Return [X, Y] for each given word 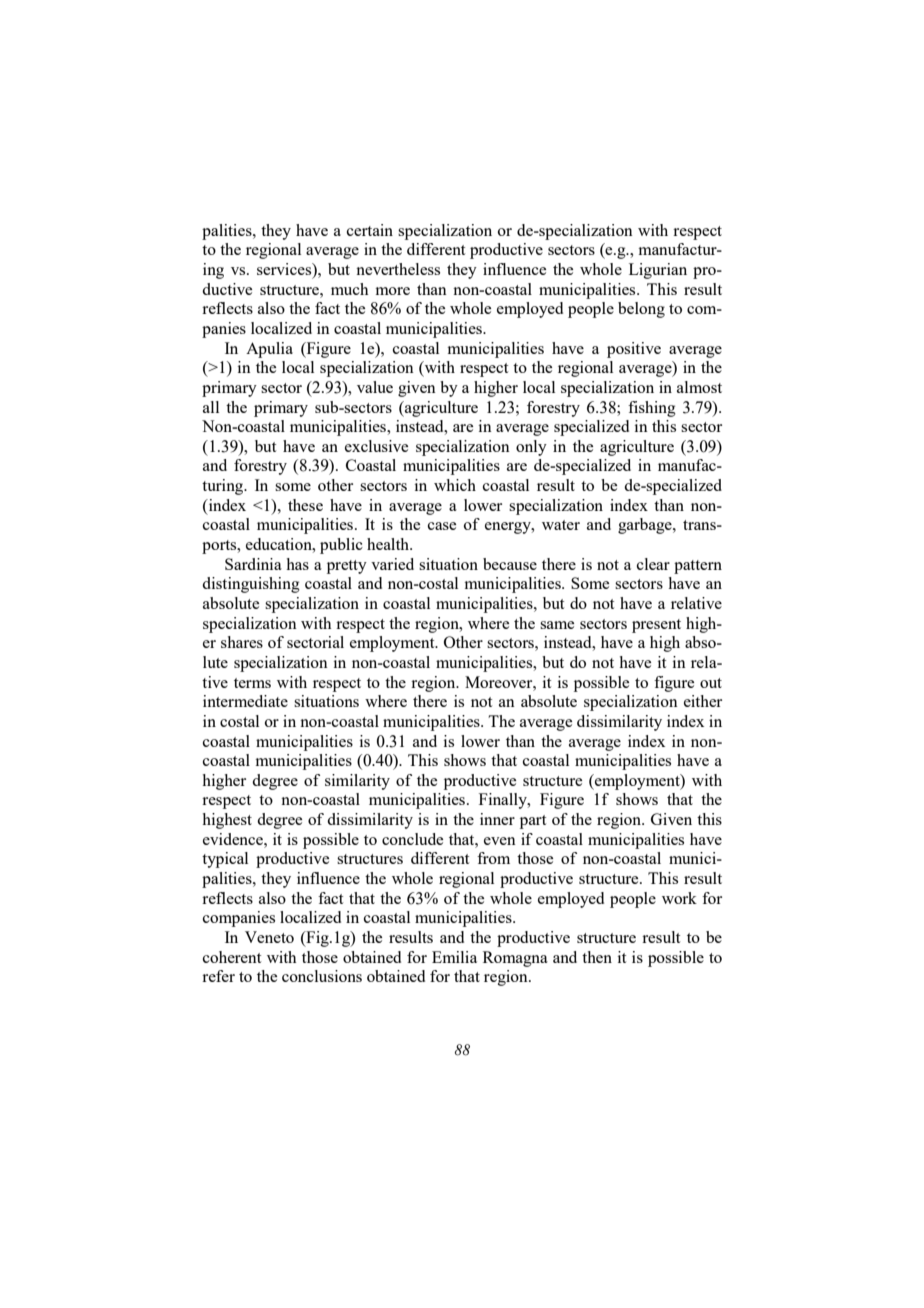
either [703, 701]
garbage [646, 526]
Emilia [454, 957]
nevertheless [398, 269]
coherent [232, 957]
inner [497, 819]
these [305, 505]
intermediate [245, 701]
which [455, 485]
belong [641, 310]
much [349, 289]
